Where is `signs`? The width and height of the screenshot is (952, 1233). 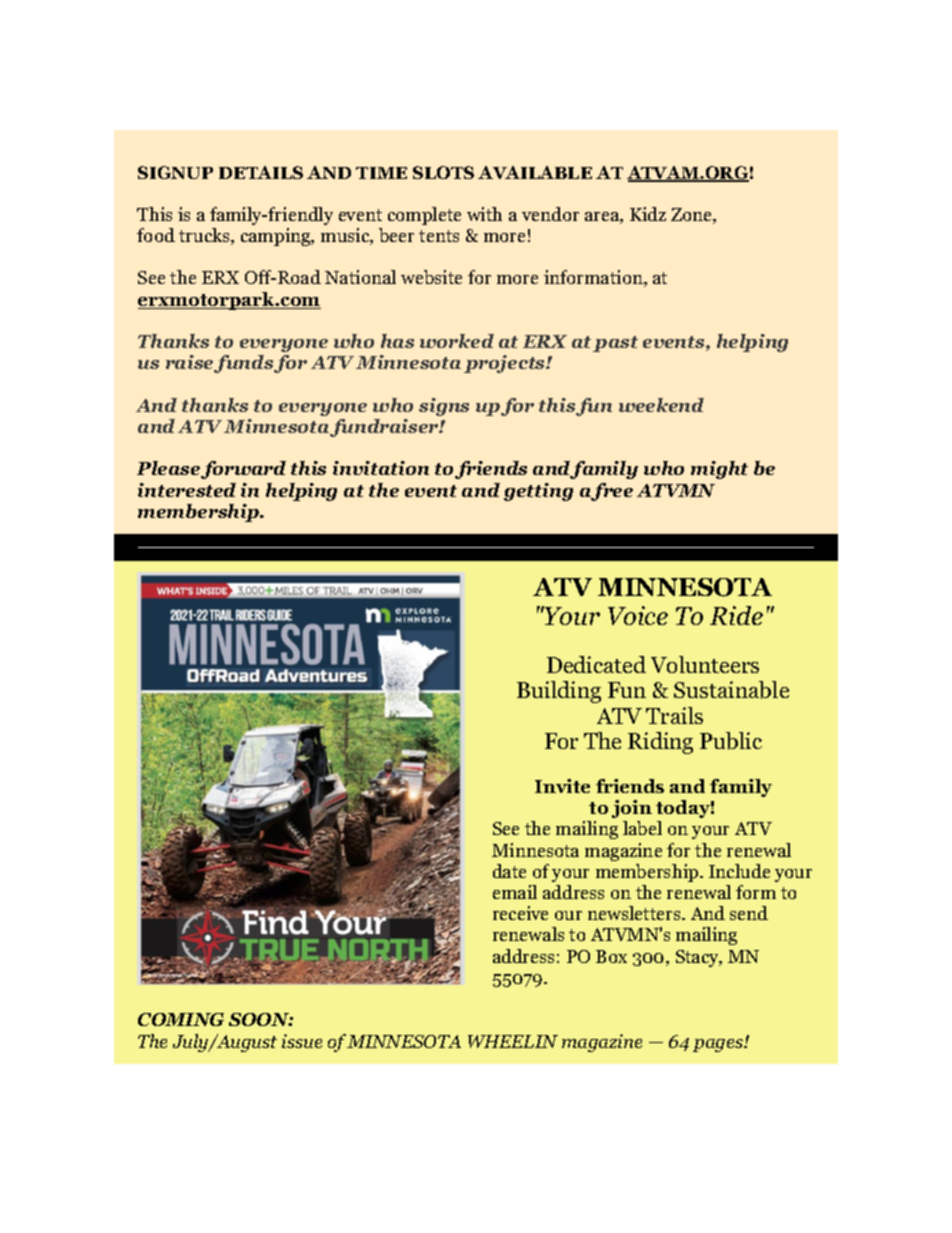
signs is located at coordinates (444, 407).
